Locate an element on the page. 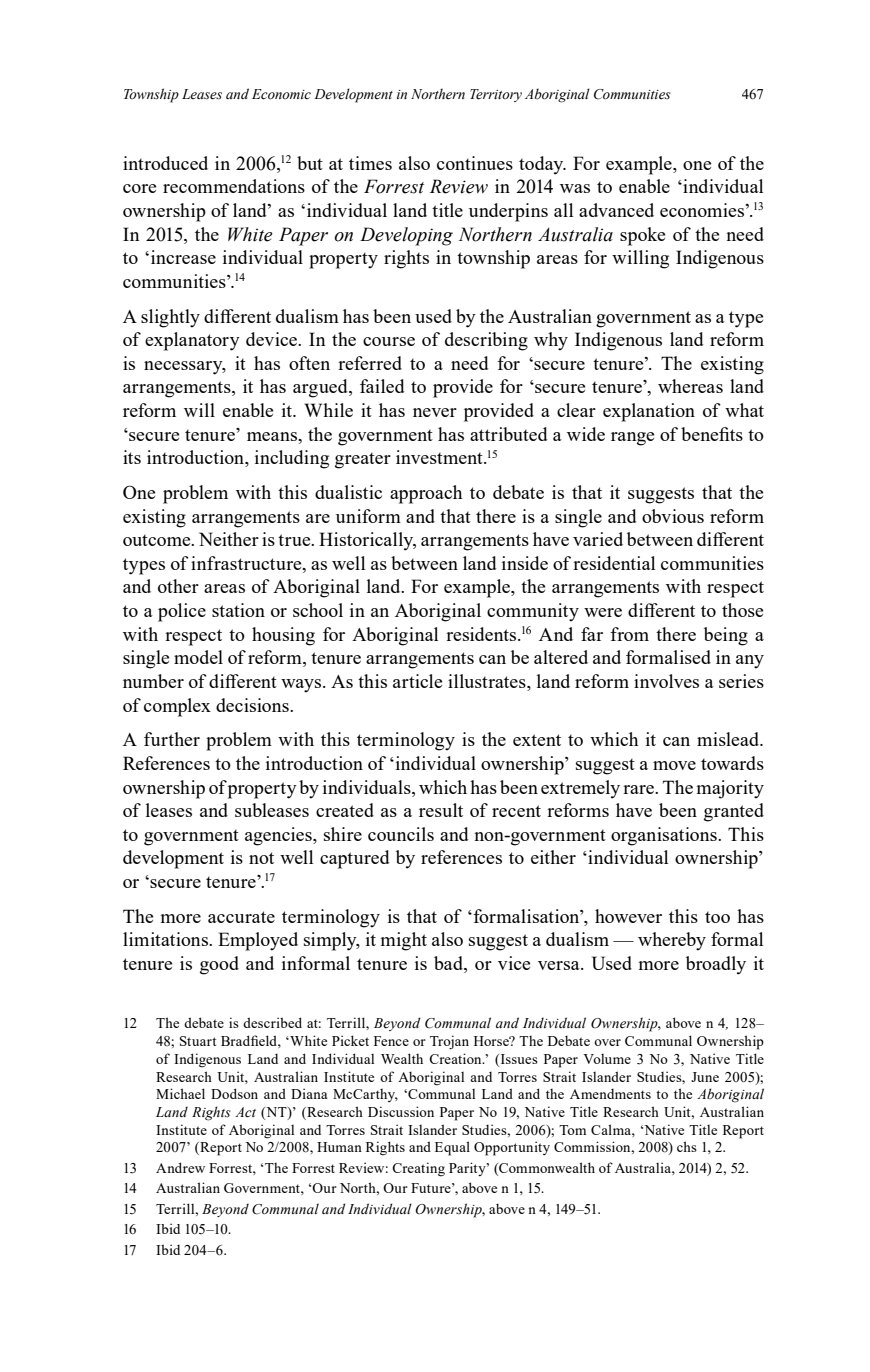  Andrew is located at coordinates (180, 1167).
